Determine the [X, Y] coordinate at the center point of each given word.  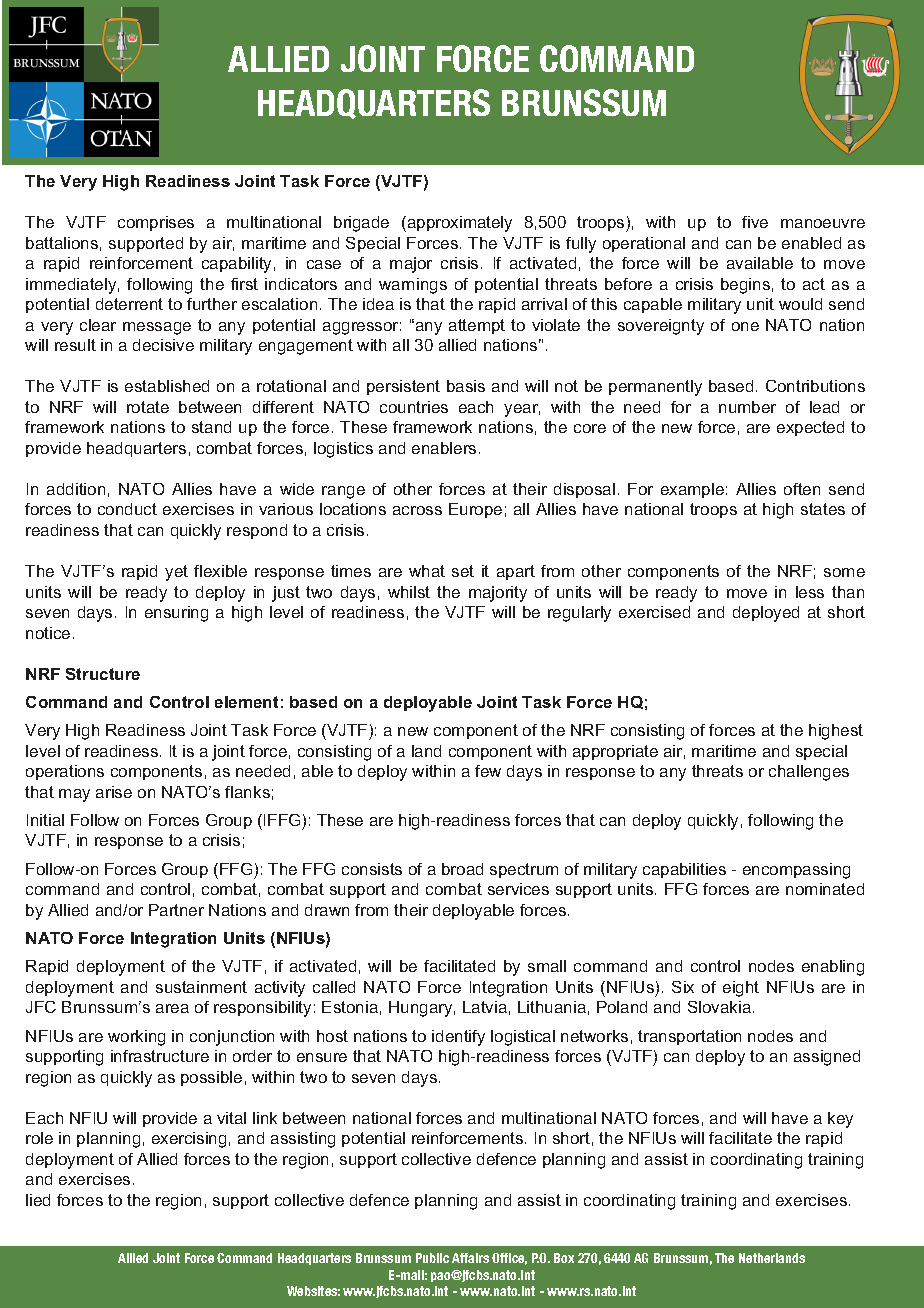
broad [462, 869]
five [755, 222]
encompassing [796, 871]
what [427, 571]
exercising [189, 1140]
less [810, 592]
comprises [156, 223]
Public [432, 1258]
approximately [458, 224]
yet [176, 573]
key [840, 1120]
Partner [176, 910]
